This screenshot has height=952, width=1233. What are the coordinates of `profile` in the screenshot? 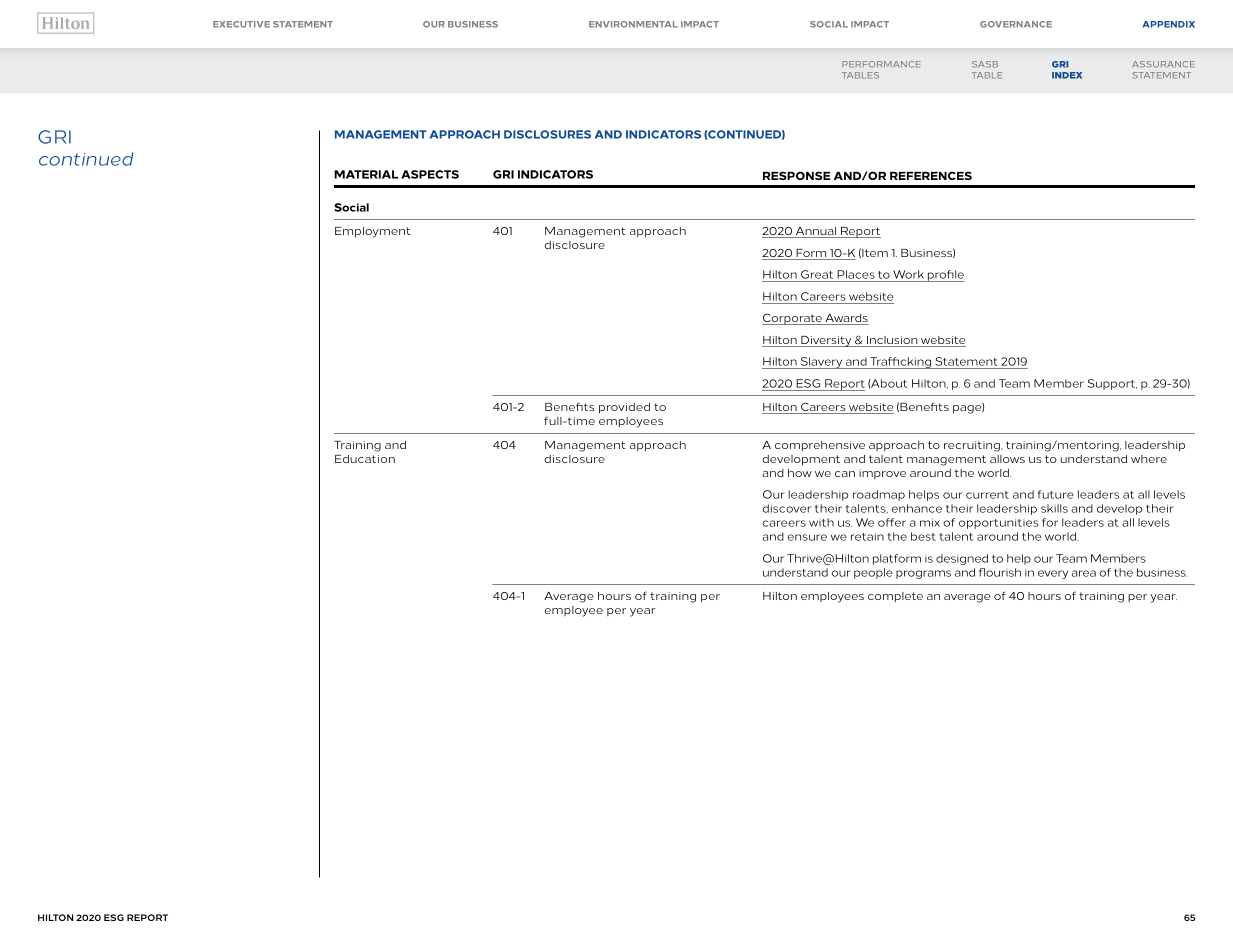 It's located at (945, 276).
